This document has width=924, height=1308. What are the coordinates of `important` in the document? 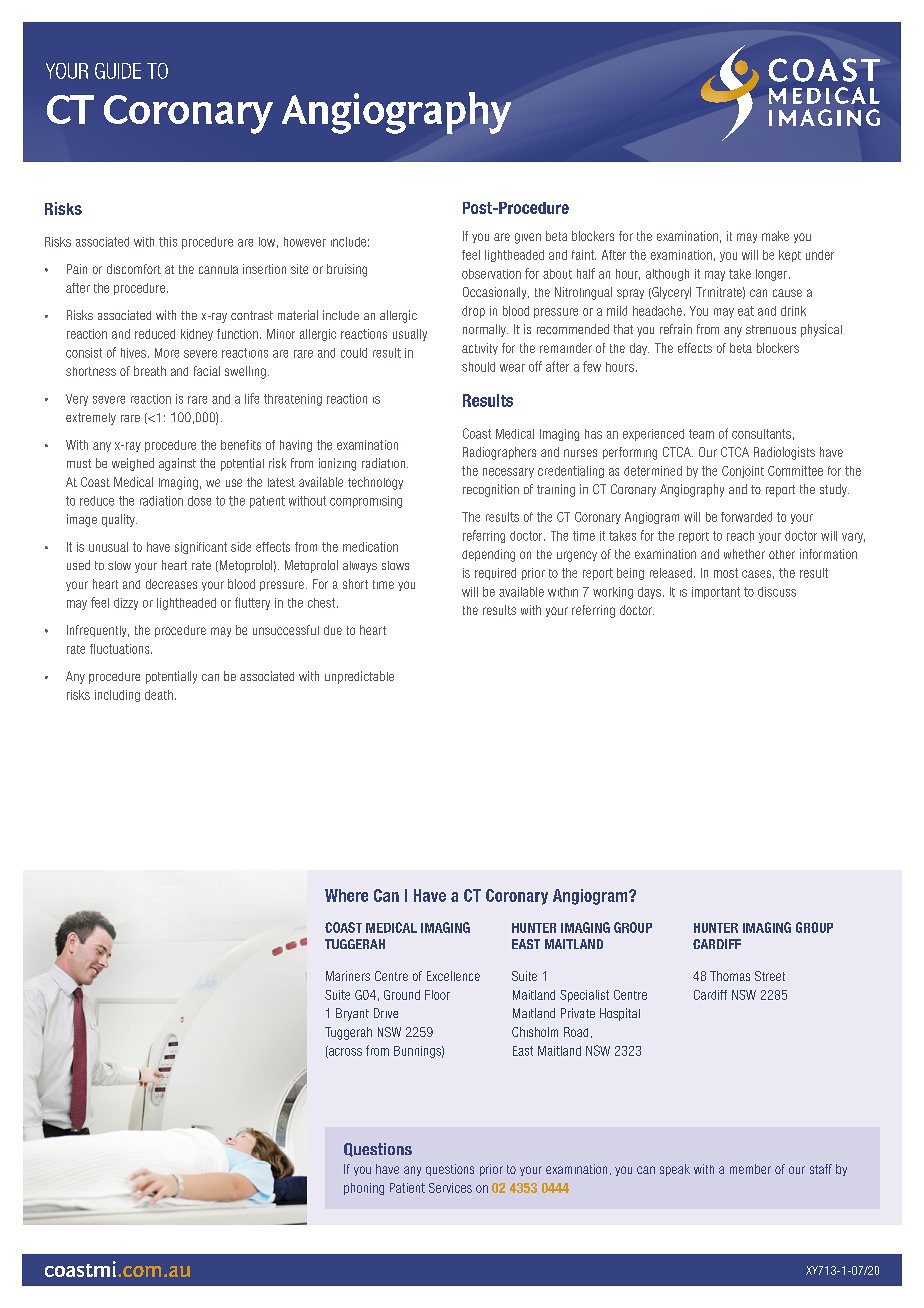 It's located at (716, 593).
